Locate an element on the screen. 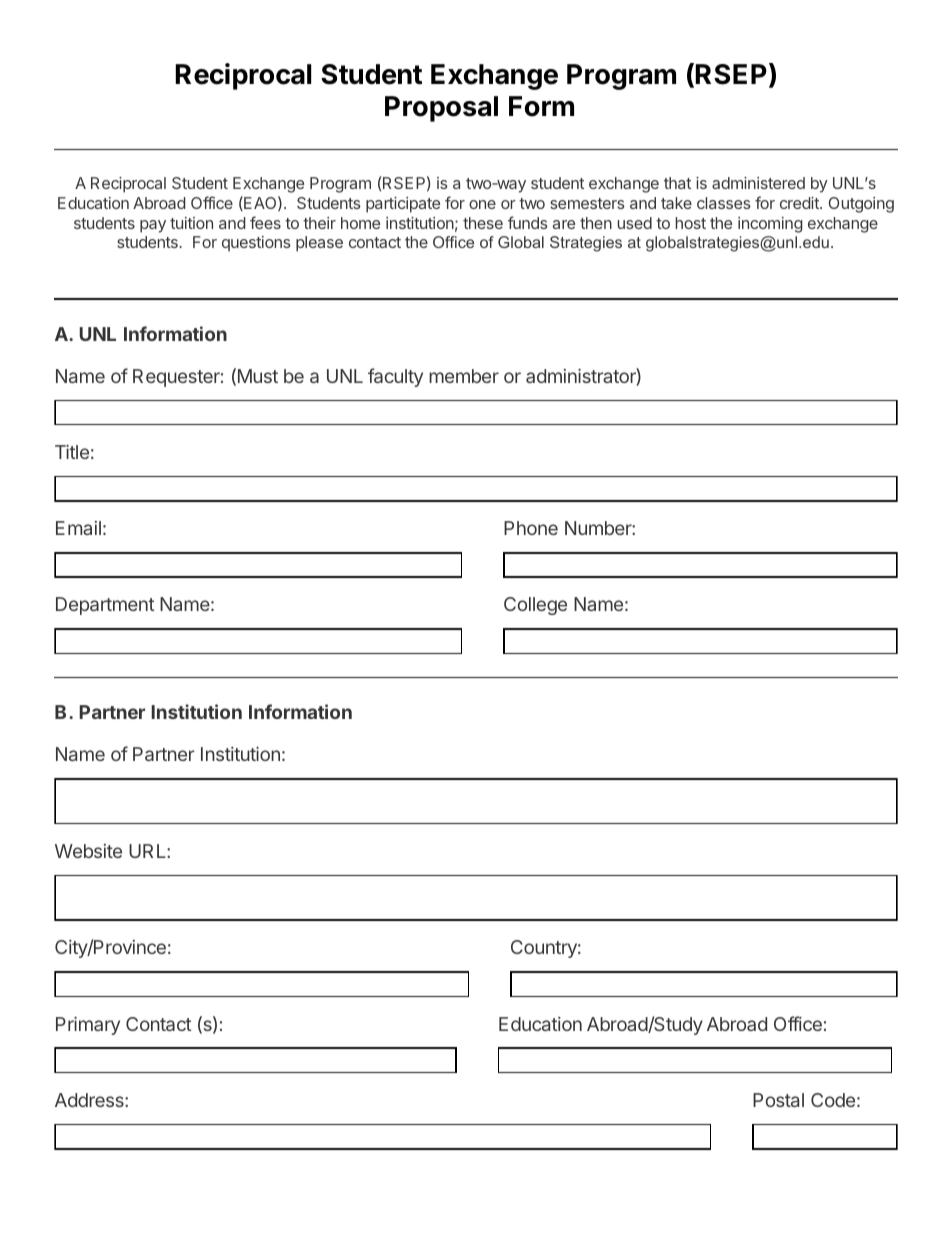 This screenshot has width=952, height=1233. tuition is located at coordinates (191, 223).
